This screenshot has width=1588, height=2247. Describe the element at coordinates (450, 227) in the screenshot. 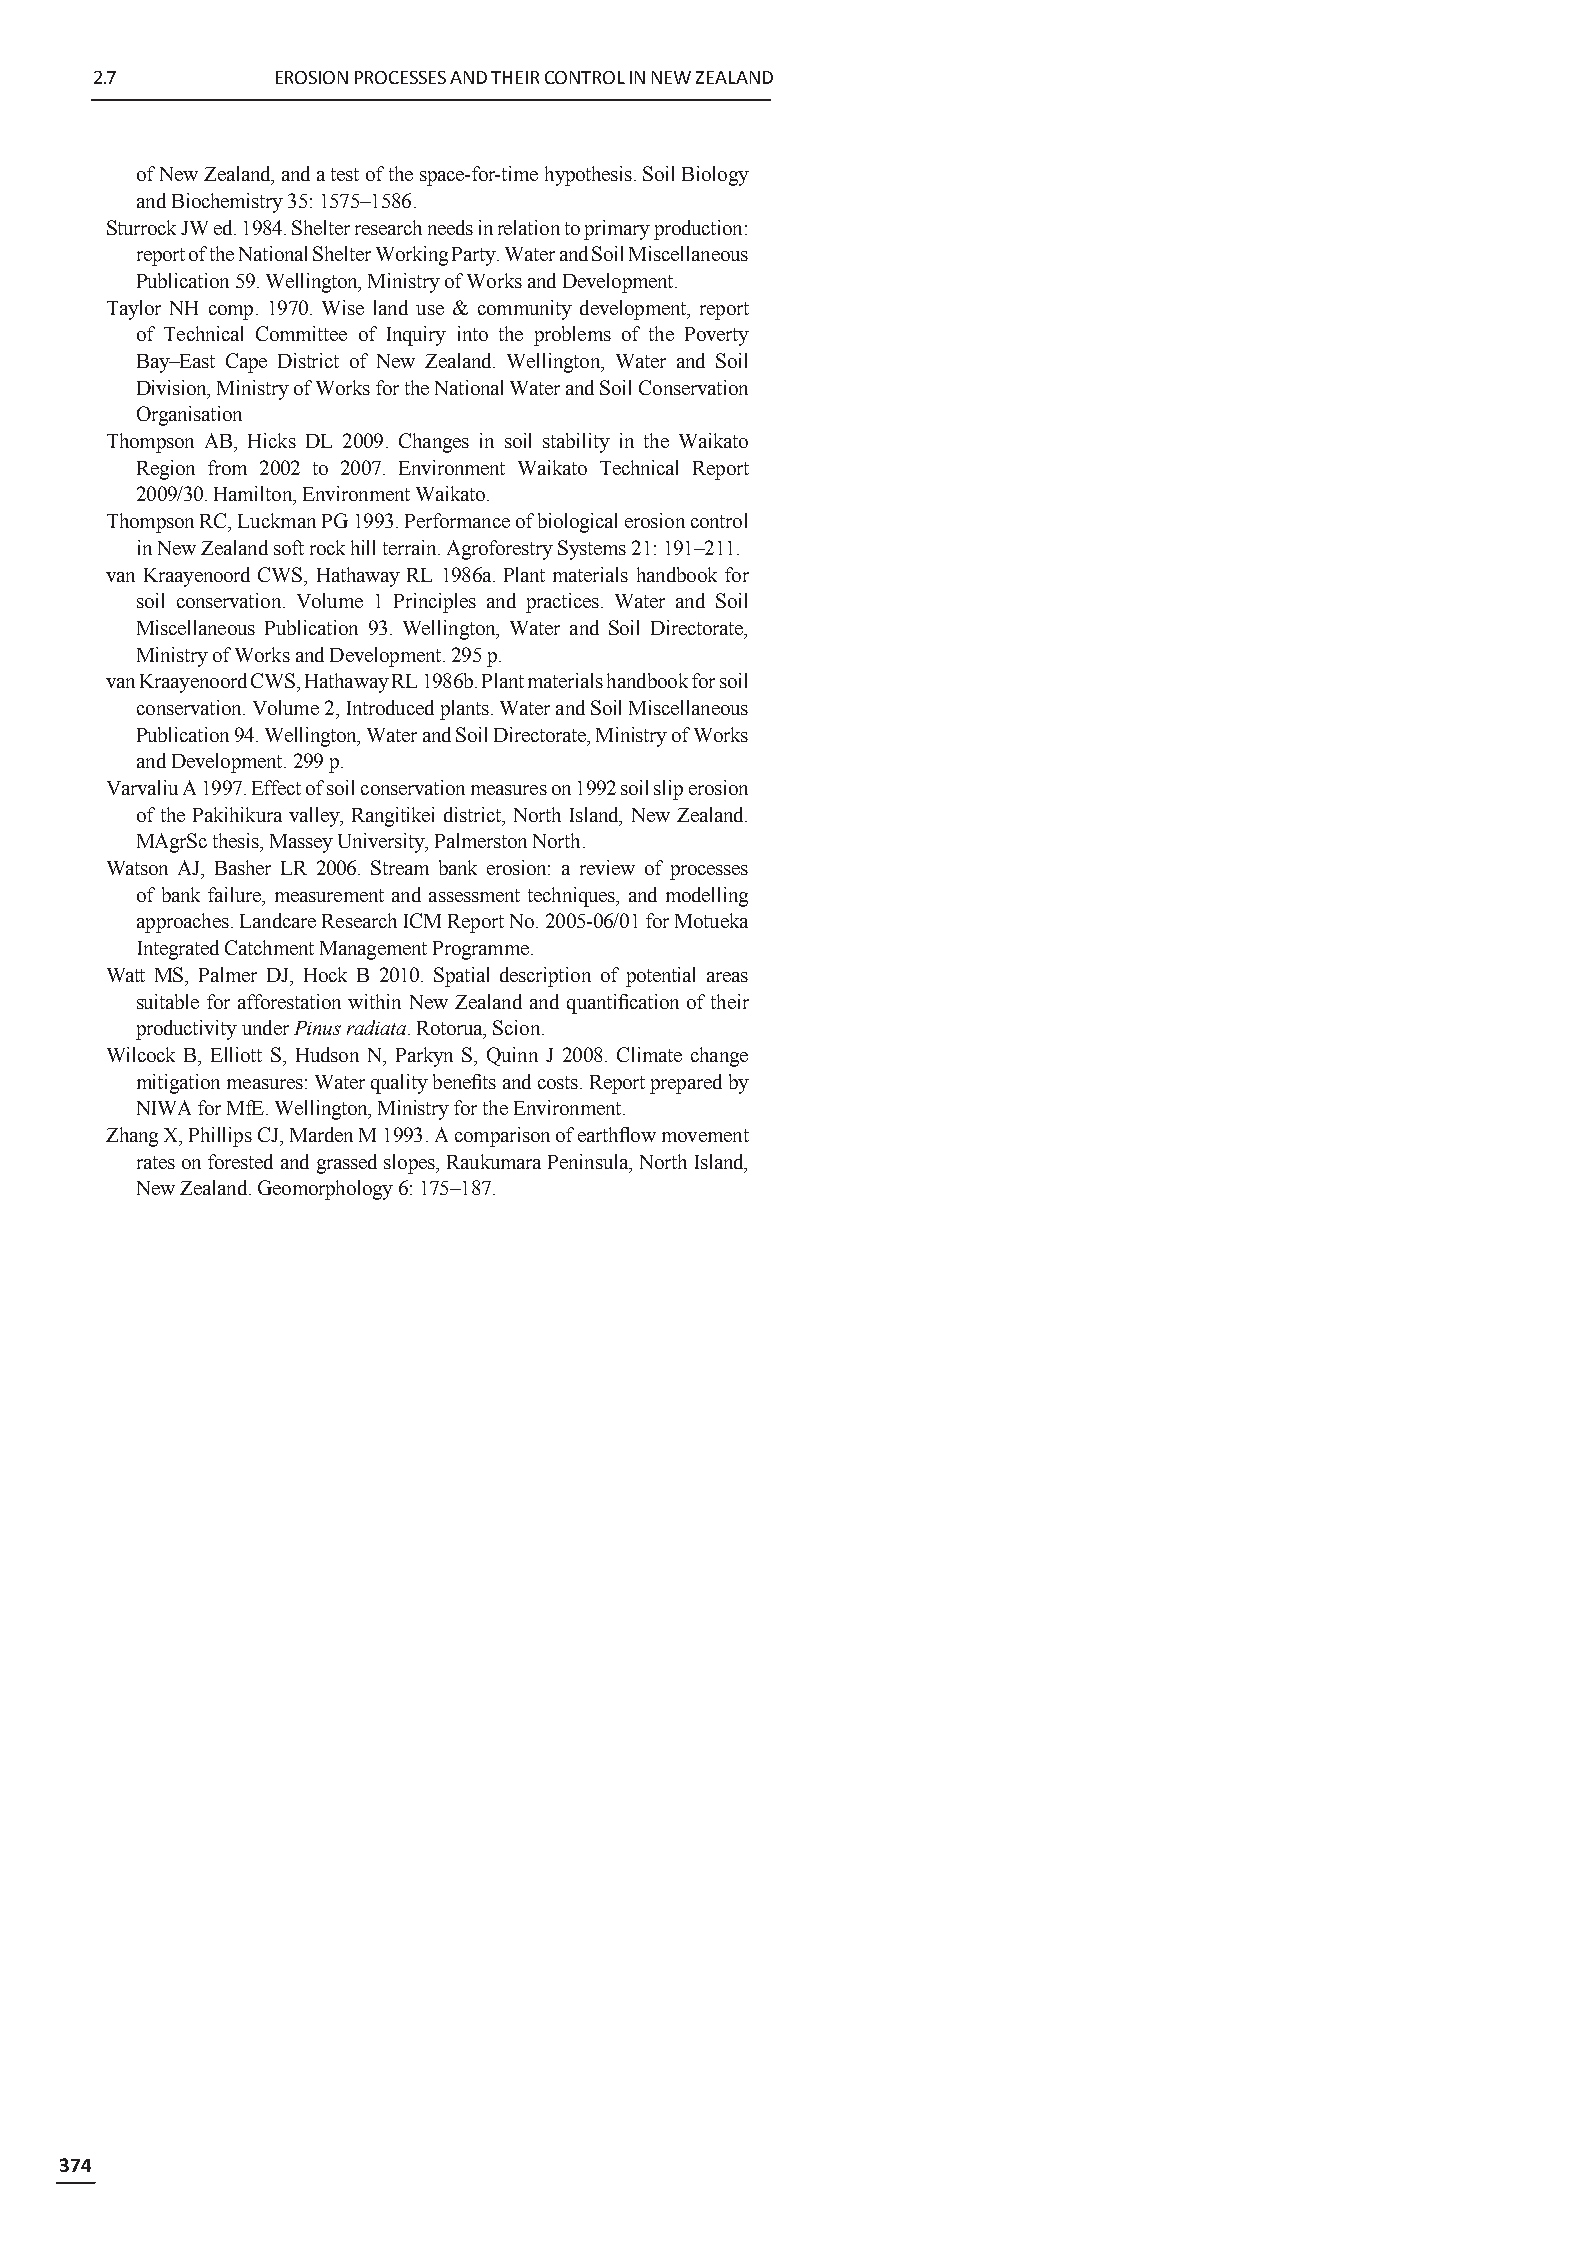

I see `needs` at that location.
